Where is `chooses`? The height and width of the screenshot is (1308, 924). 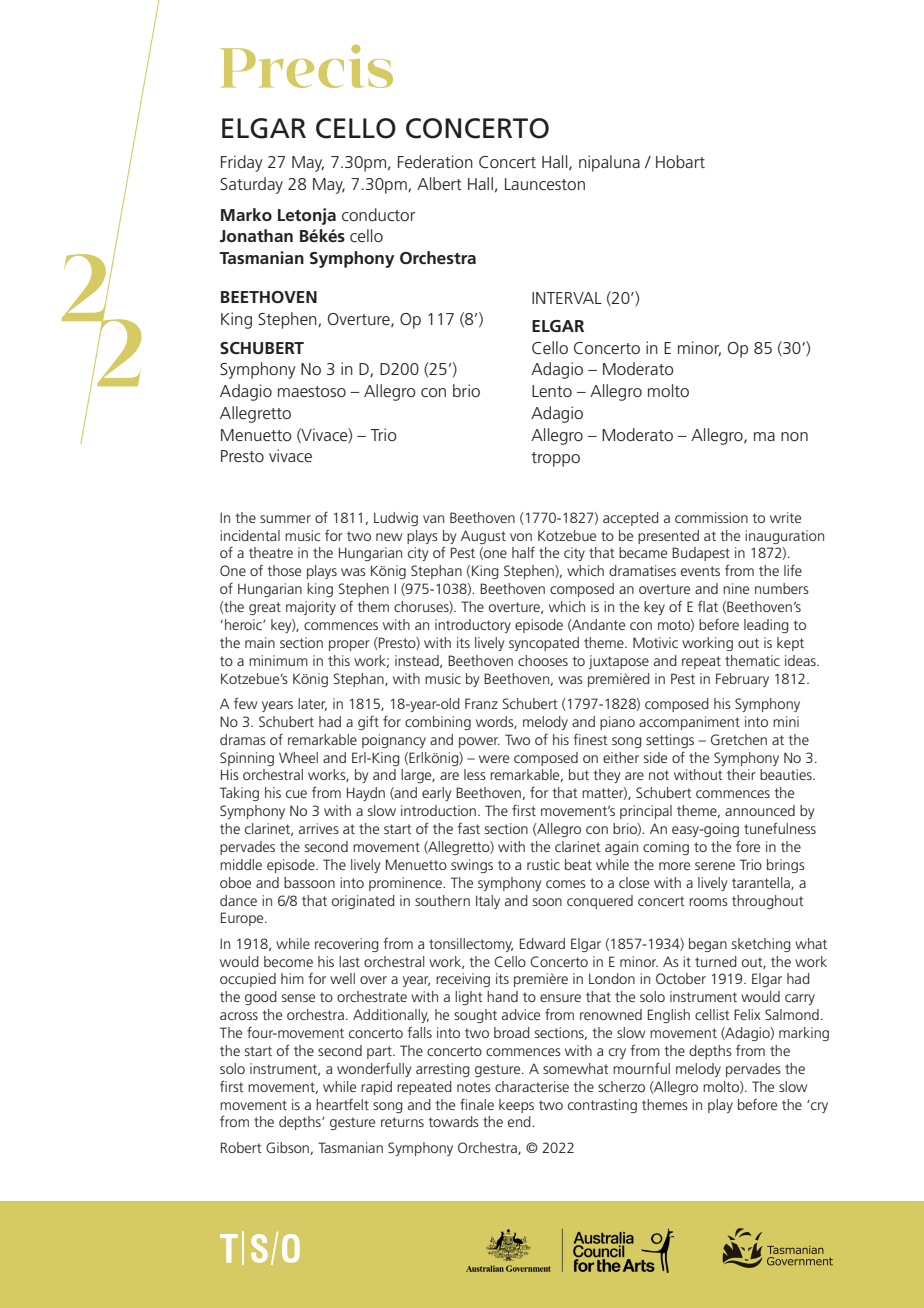 chooses is located at coordinates (543, 660).
